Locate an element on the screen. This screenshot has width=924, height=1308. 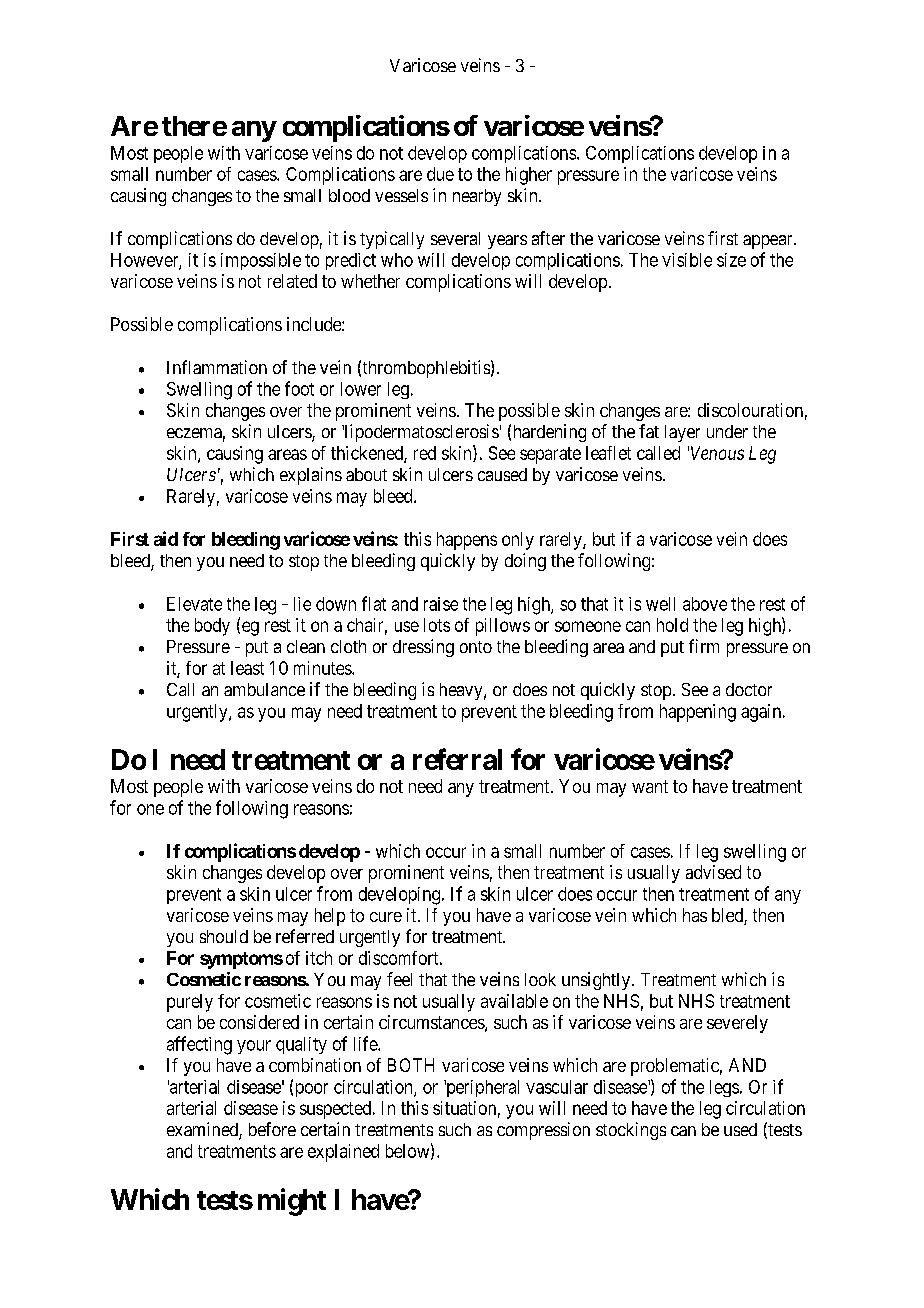
layer is located at coordinates (682, 433).
